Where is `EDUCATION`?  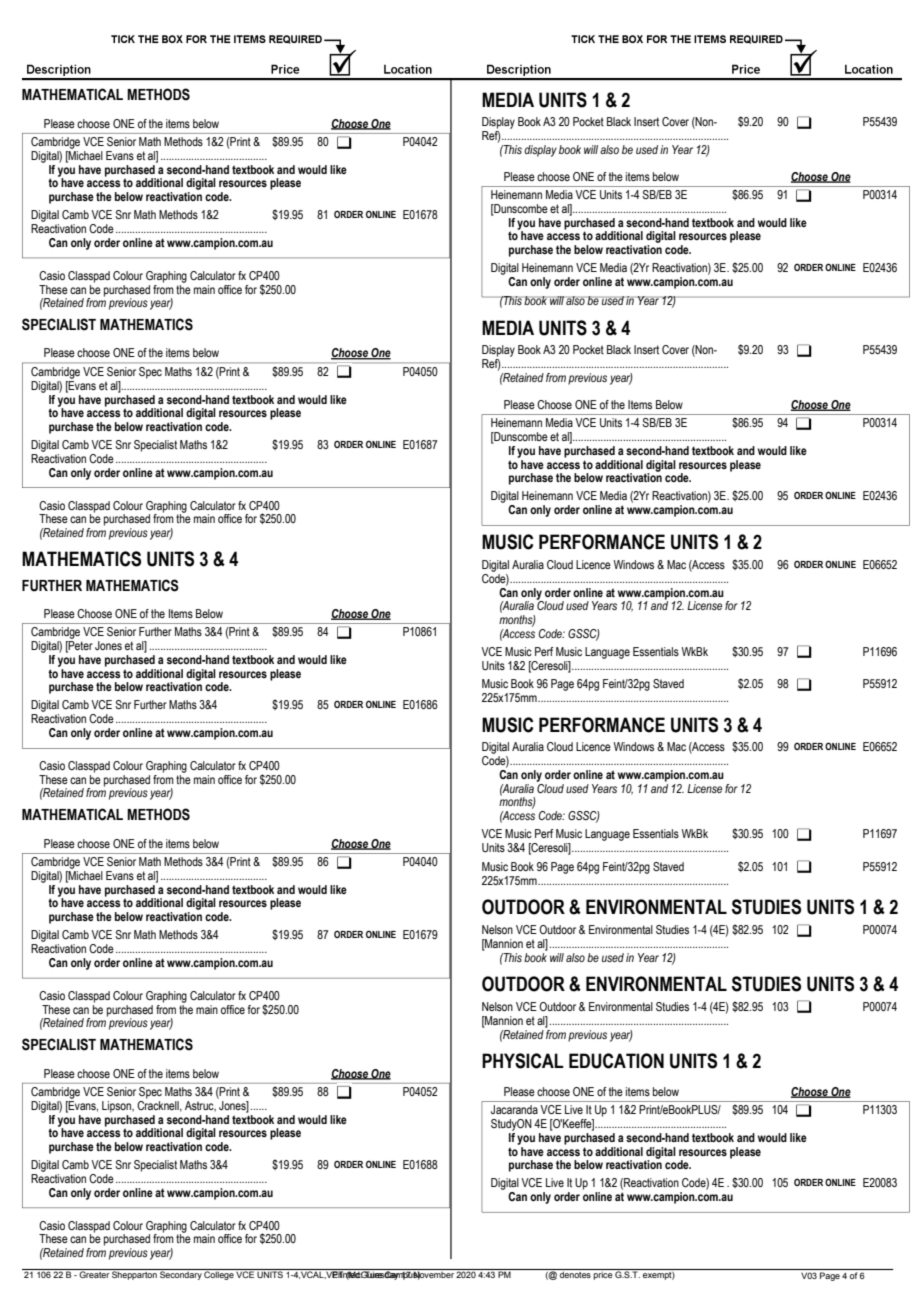 EDUCATION is located at coordinates (616, 1061).
